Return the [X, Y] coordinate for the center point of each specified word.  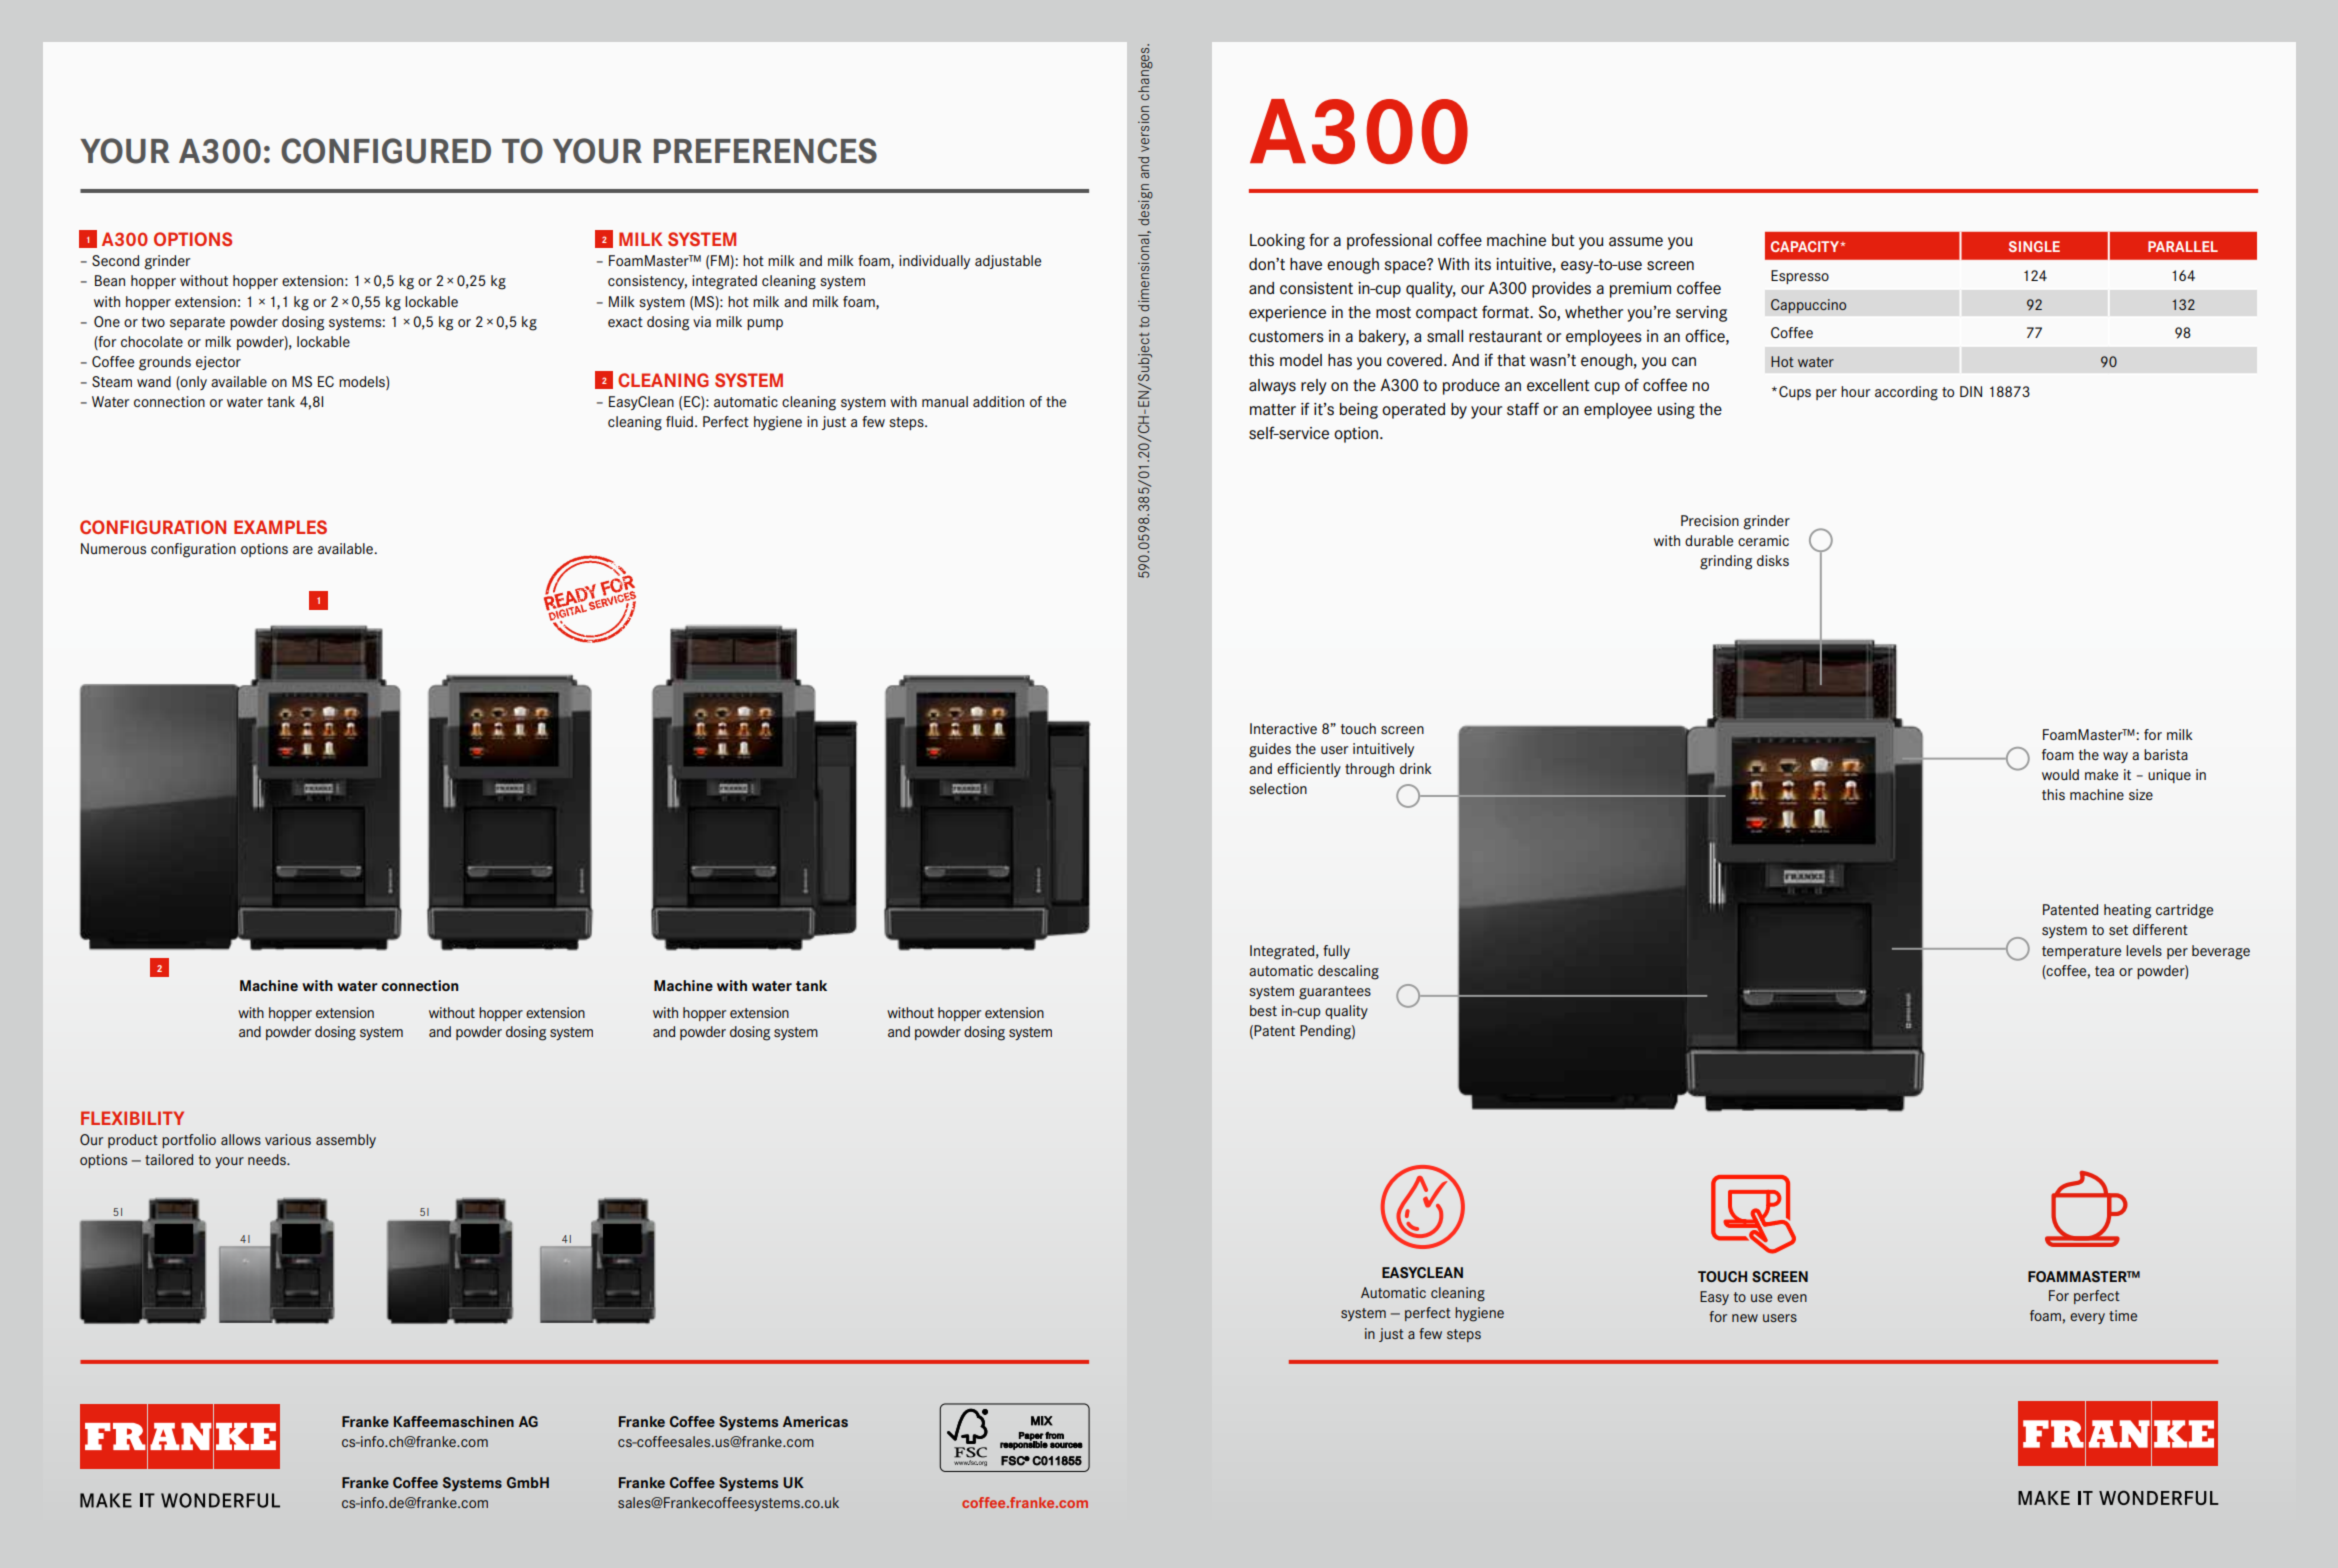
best [1263, 1010]
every [2087, 1318]
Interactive [1283, 728]
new [1745, 1318]
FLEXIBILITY [132, 1118]
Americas [815, 1421]
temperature [2081, 952]
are [303, 550]
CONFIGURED [386, 151]
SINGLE [2034, 246]
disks [1773, 560]
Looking [1277, 242]
